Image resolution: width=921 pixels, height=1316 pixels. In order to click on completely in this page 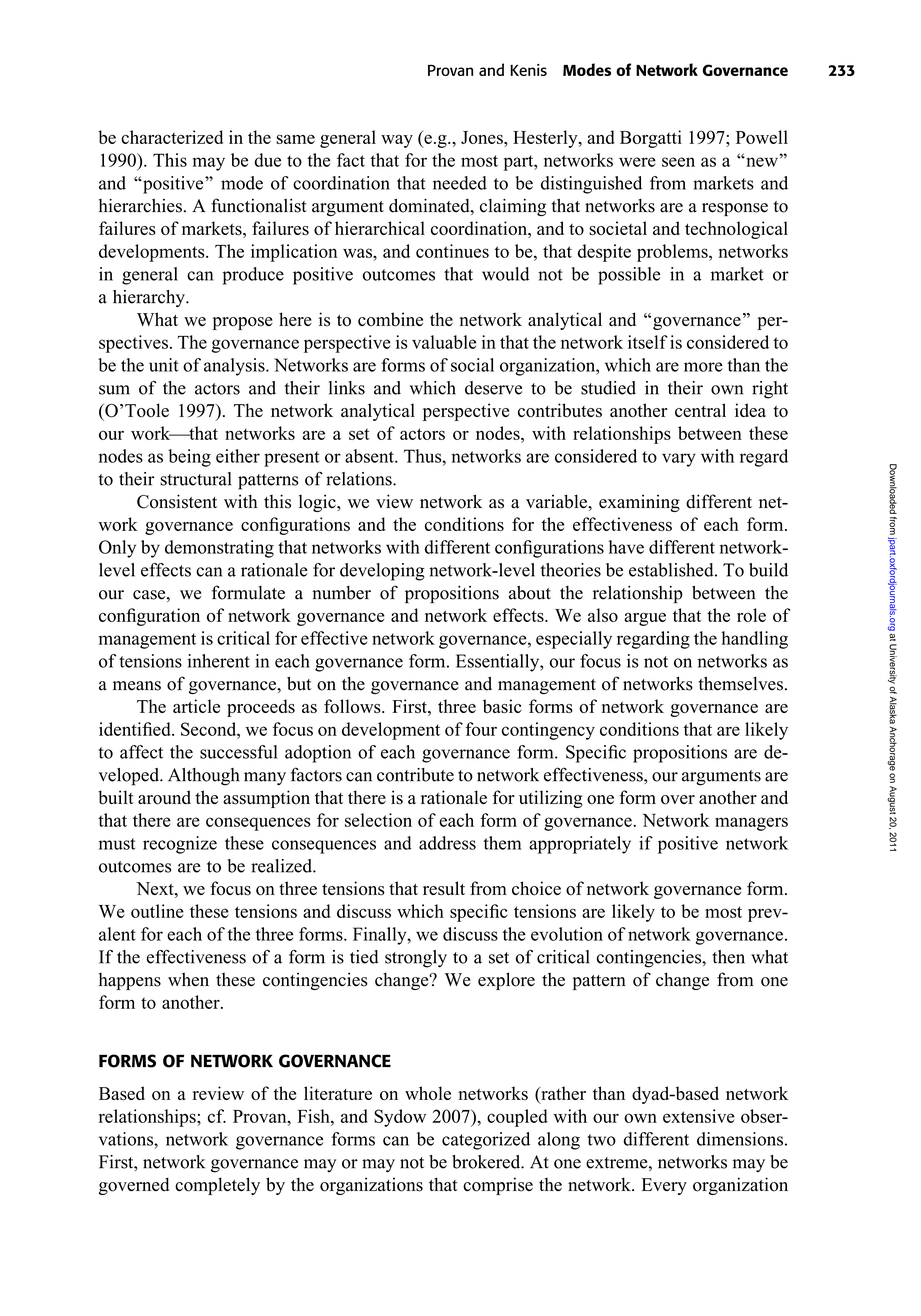, I will do `click(217, 1186)`.
